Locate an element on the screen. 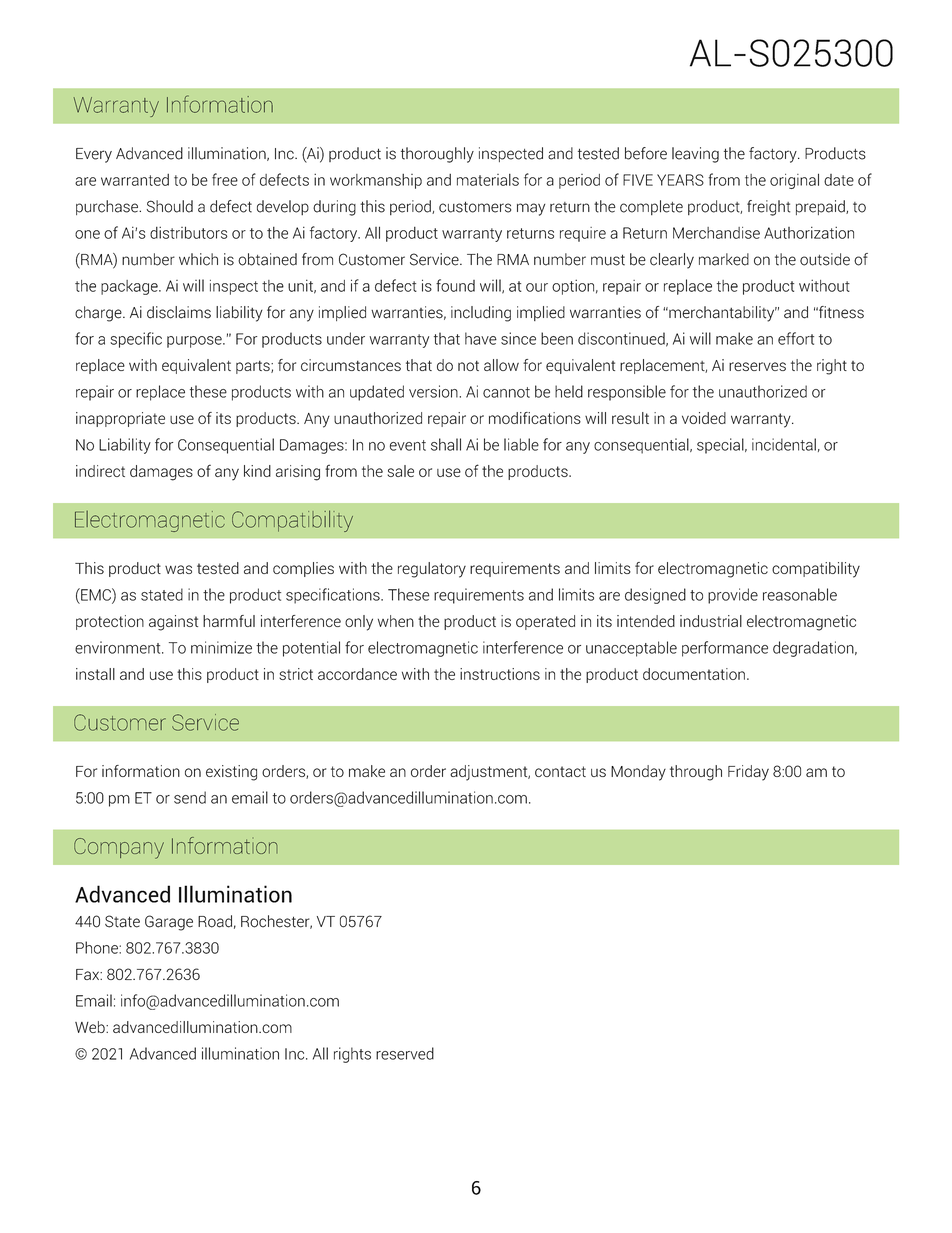  materials is located at coordinates (488, 180).
